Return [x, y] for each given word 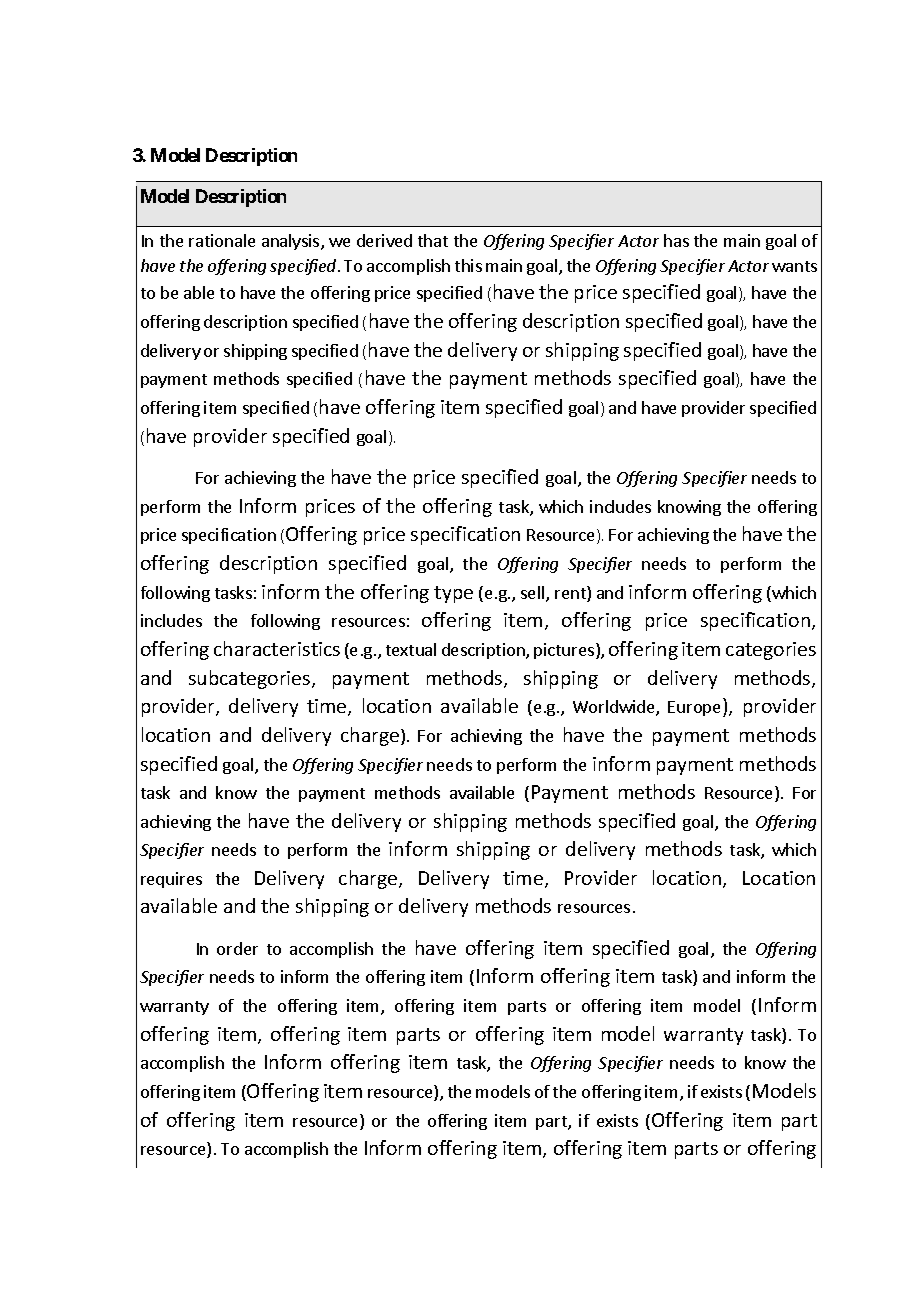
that [433, 240]
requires [171, 880]
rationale [222, 240]
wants [794, 266]
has [676, 240]
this [468, 265]
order [237, 948]
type [453, 594]
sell [534, 594]
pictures [565, 651]
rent [571, 594]
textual [411, 649]
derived [384, 240]
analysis [292, 242]
